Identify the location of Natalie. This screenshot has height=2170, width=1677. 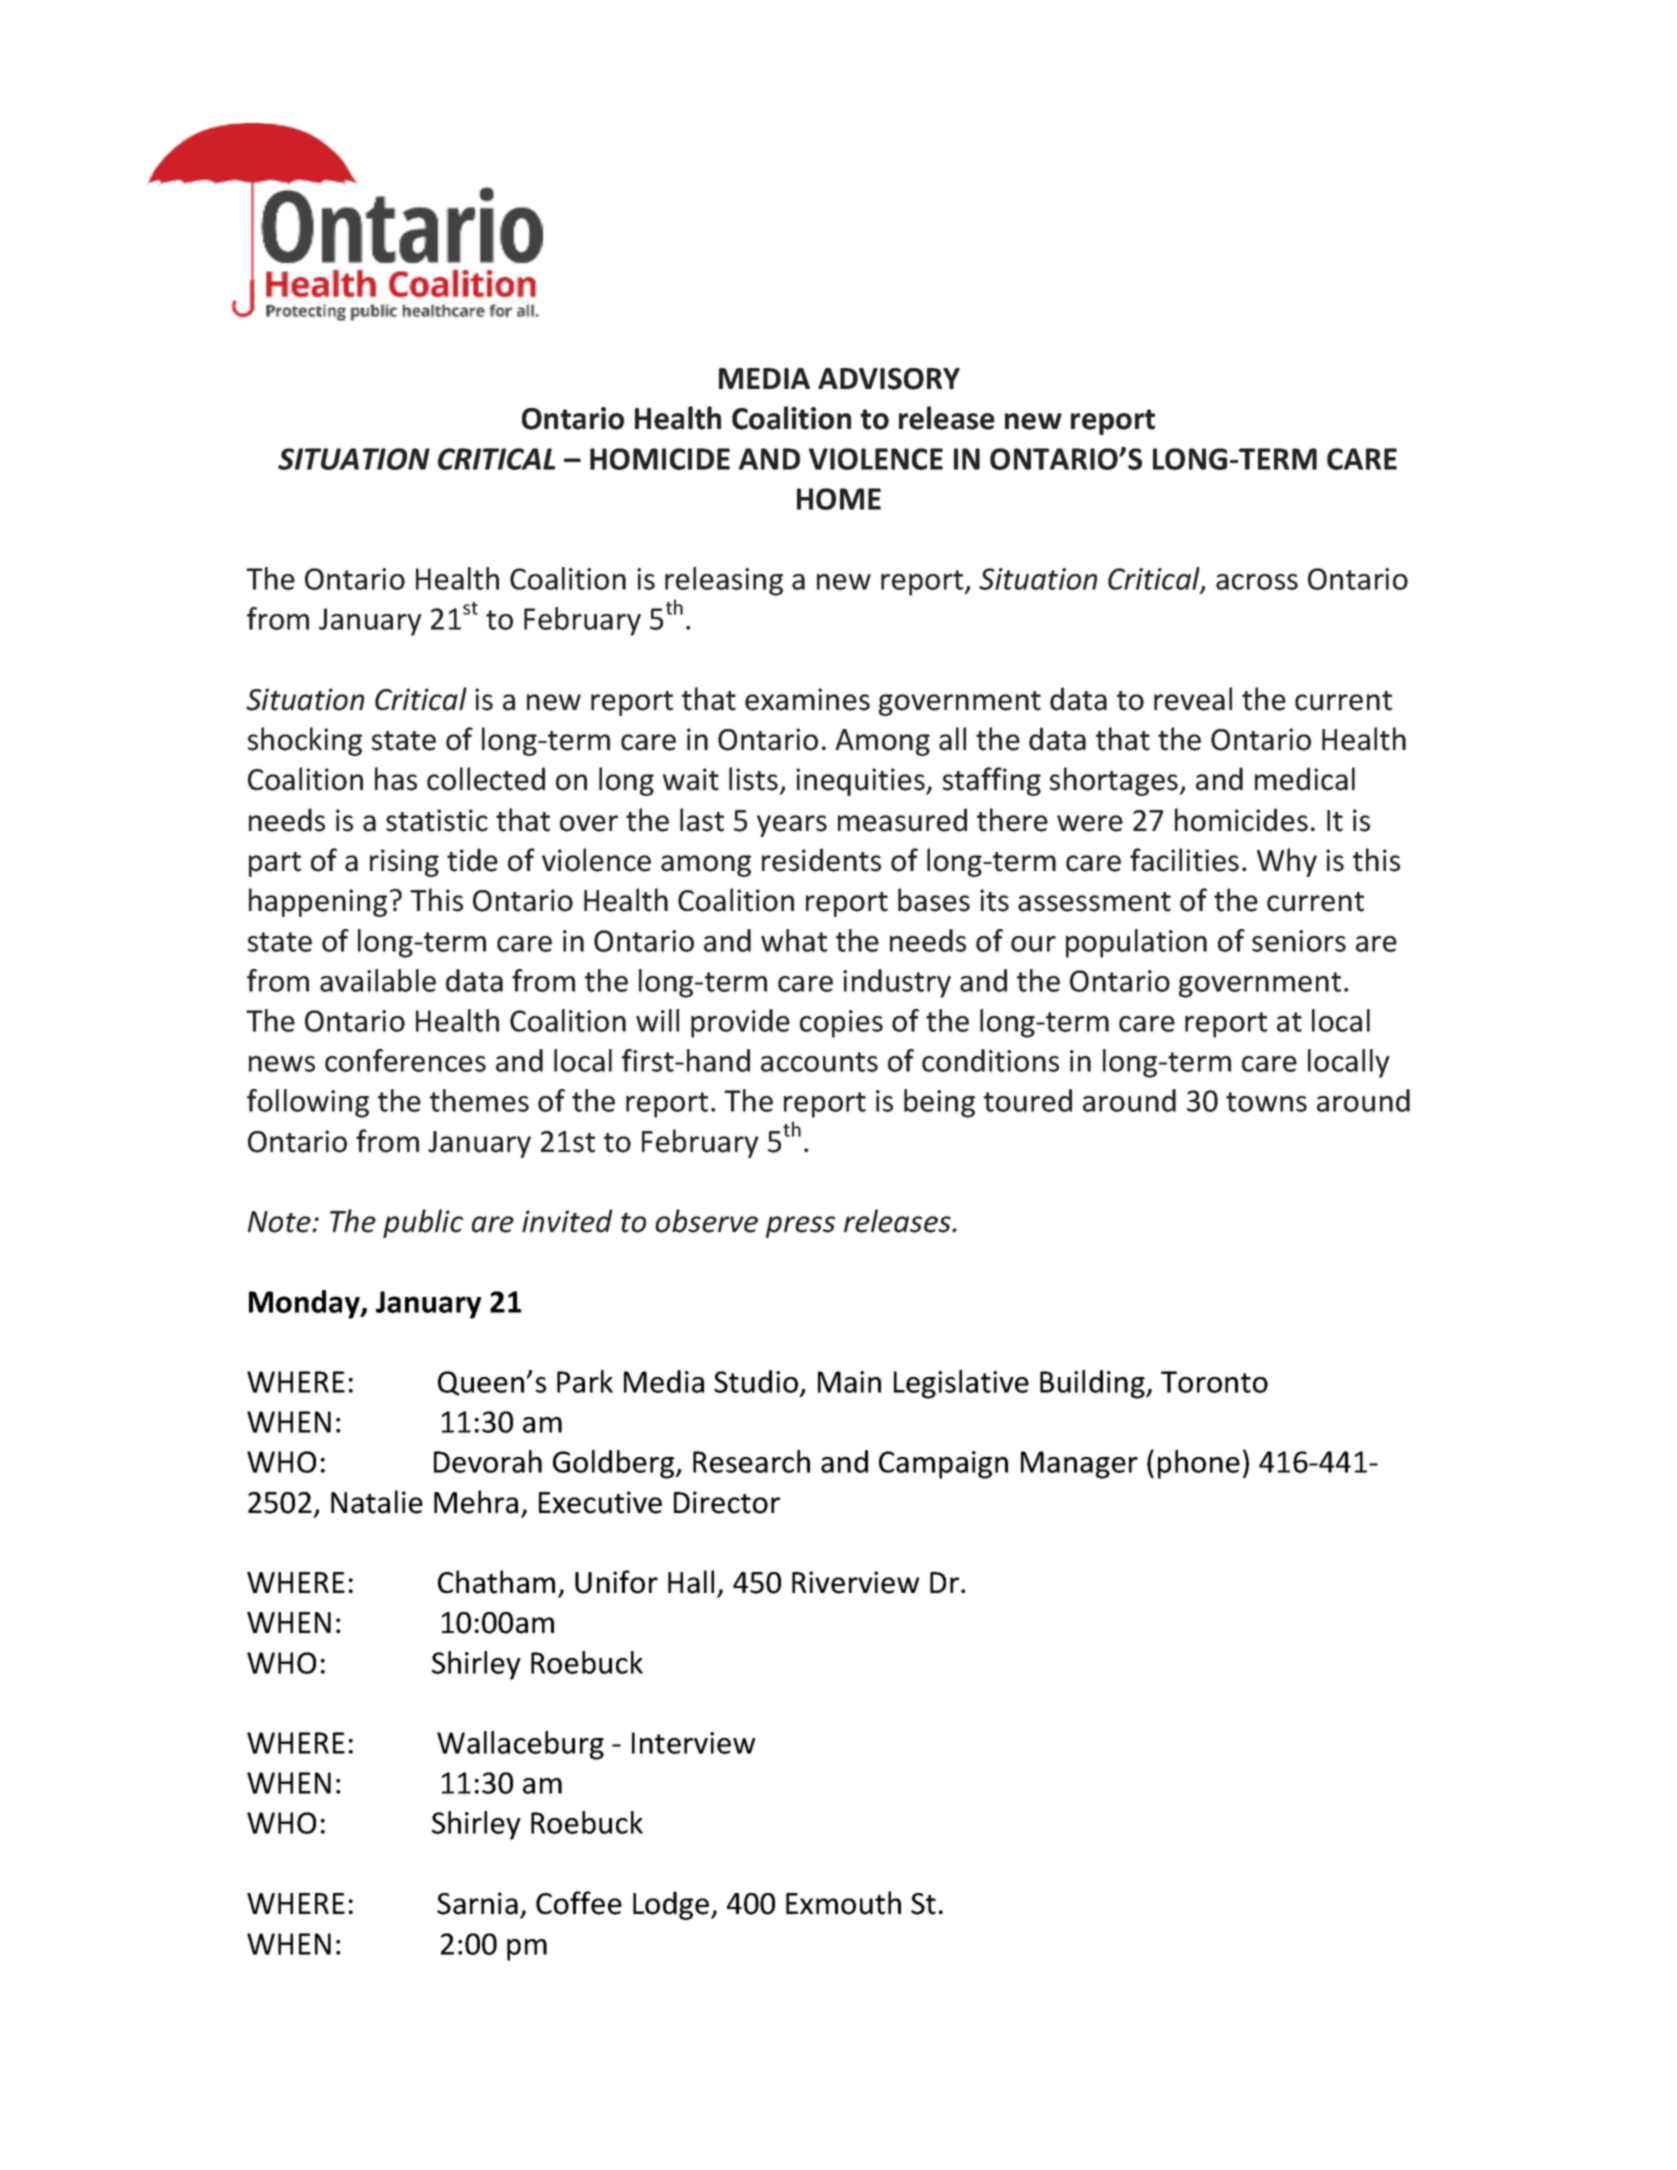
(377, 1502).
